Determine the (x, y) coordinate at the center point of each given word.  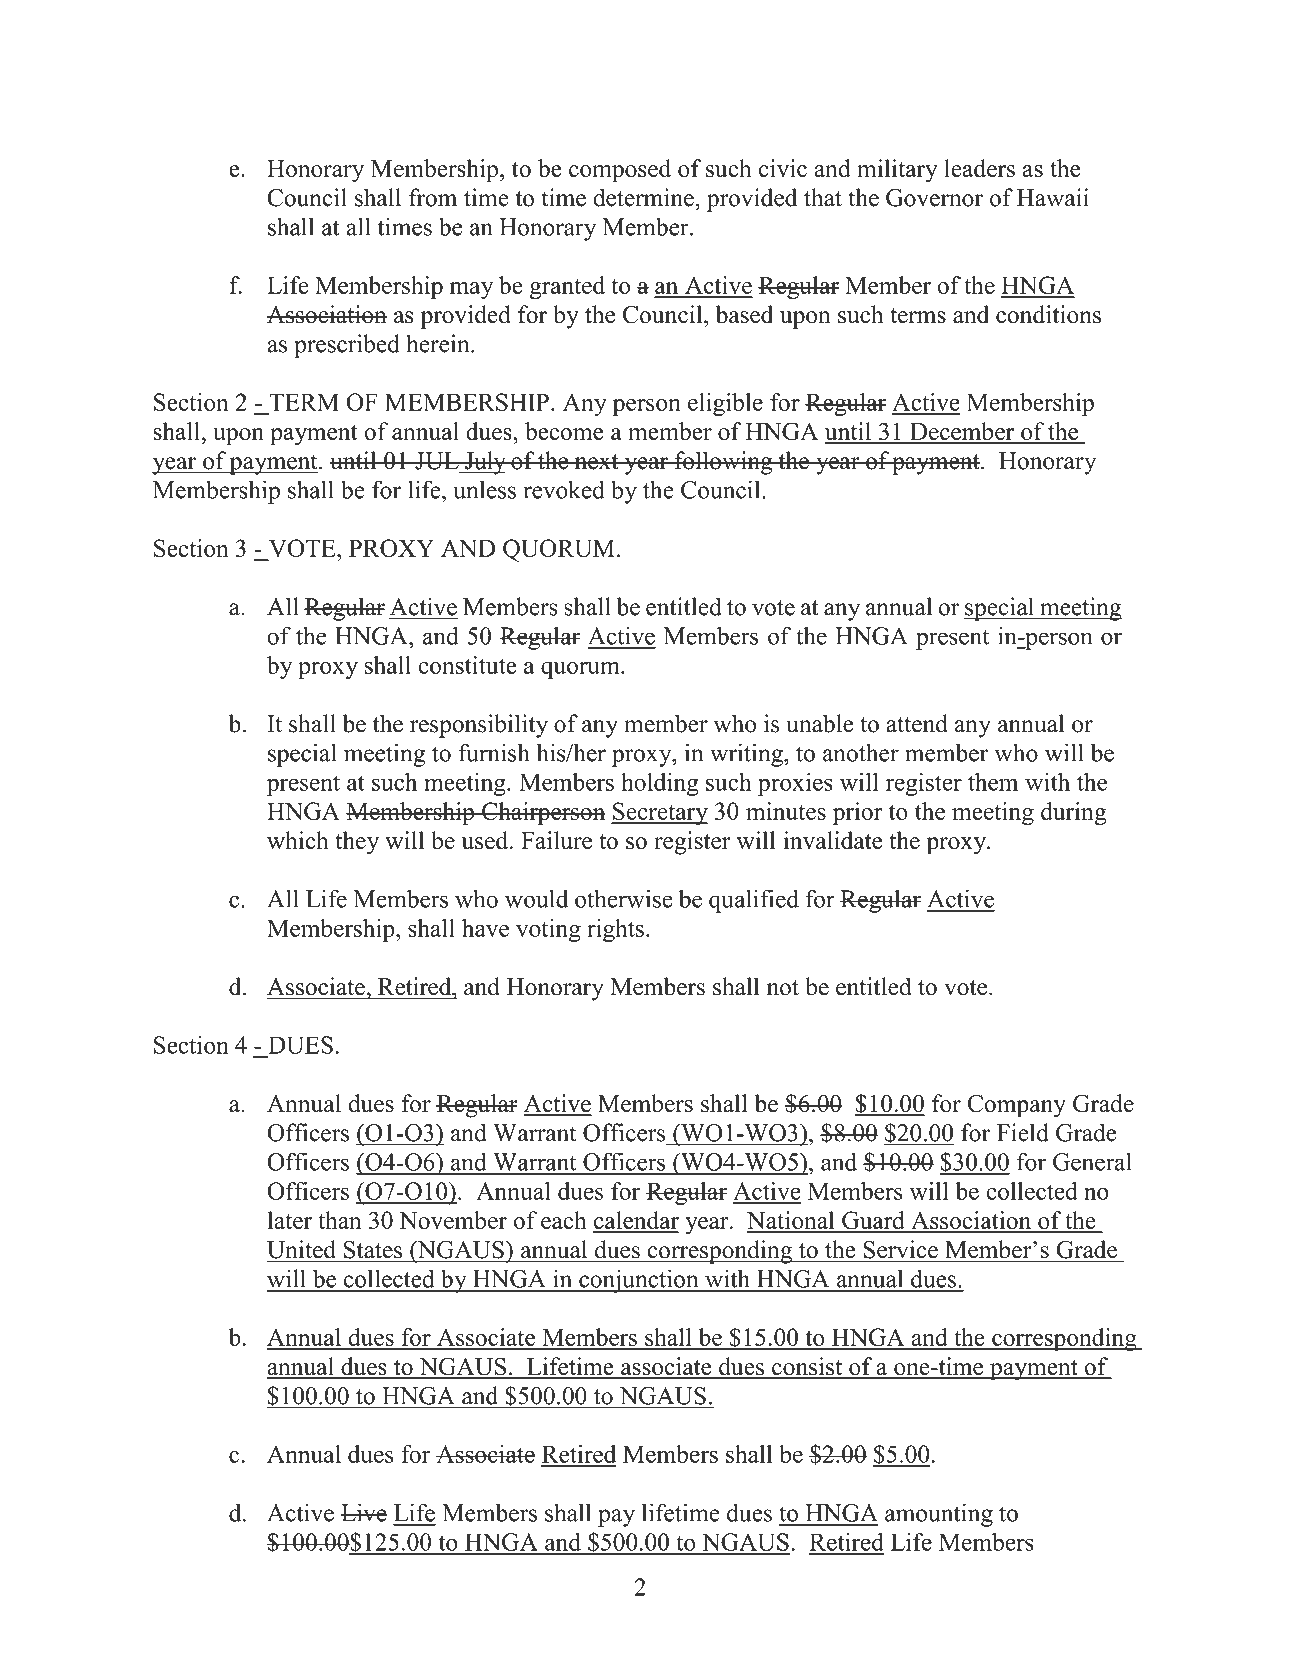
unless (484, 489)
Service (901, 1249)
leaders (979, 168)
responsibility (479, 726)
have (485, 928)
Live (363, 1512)
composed (620, 171)
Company (1016, 1106)
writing (747, 755)
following (723, 463)
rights (615, 930)
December (962, 432)
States (373, 1250)
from (433, 197)
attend (917, 723)
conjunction (639, 1281)
